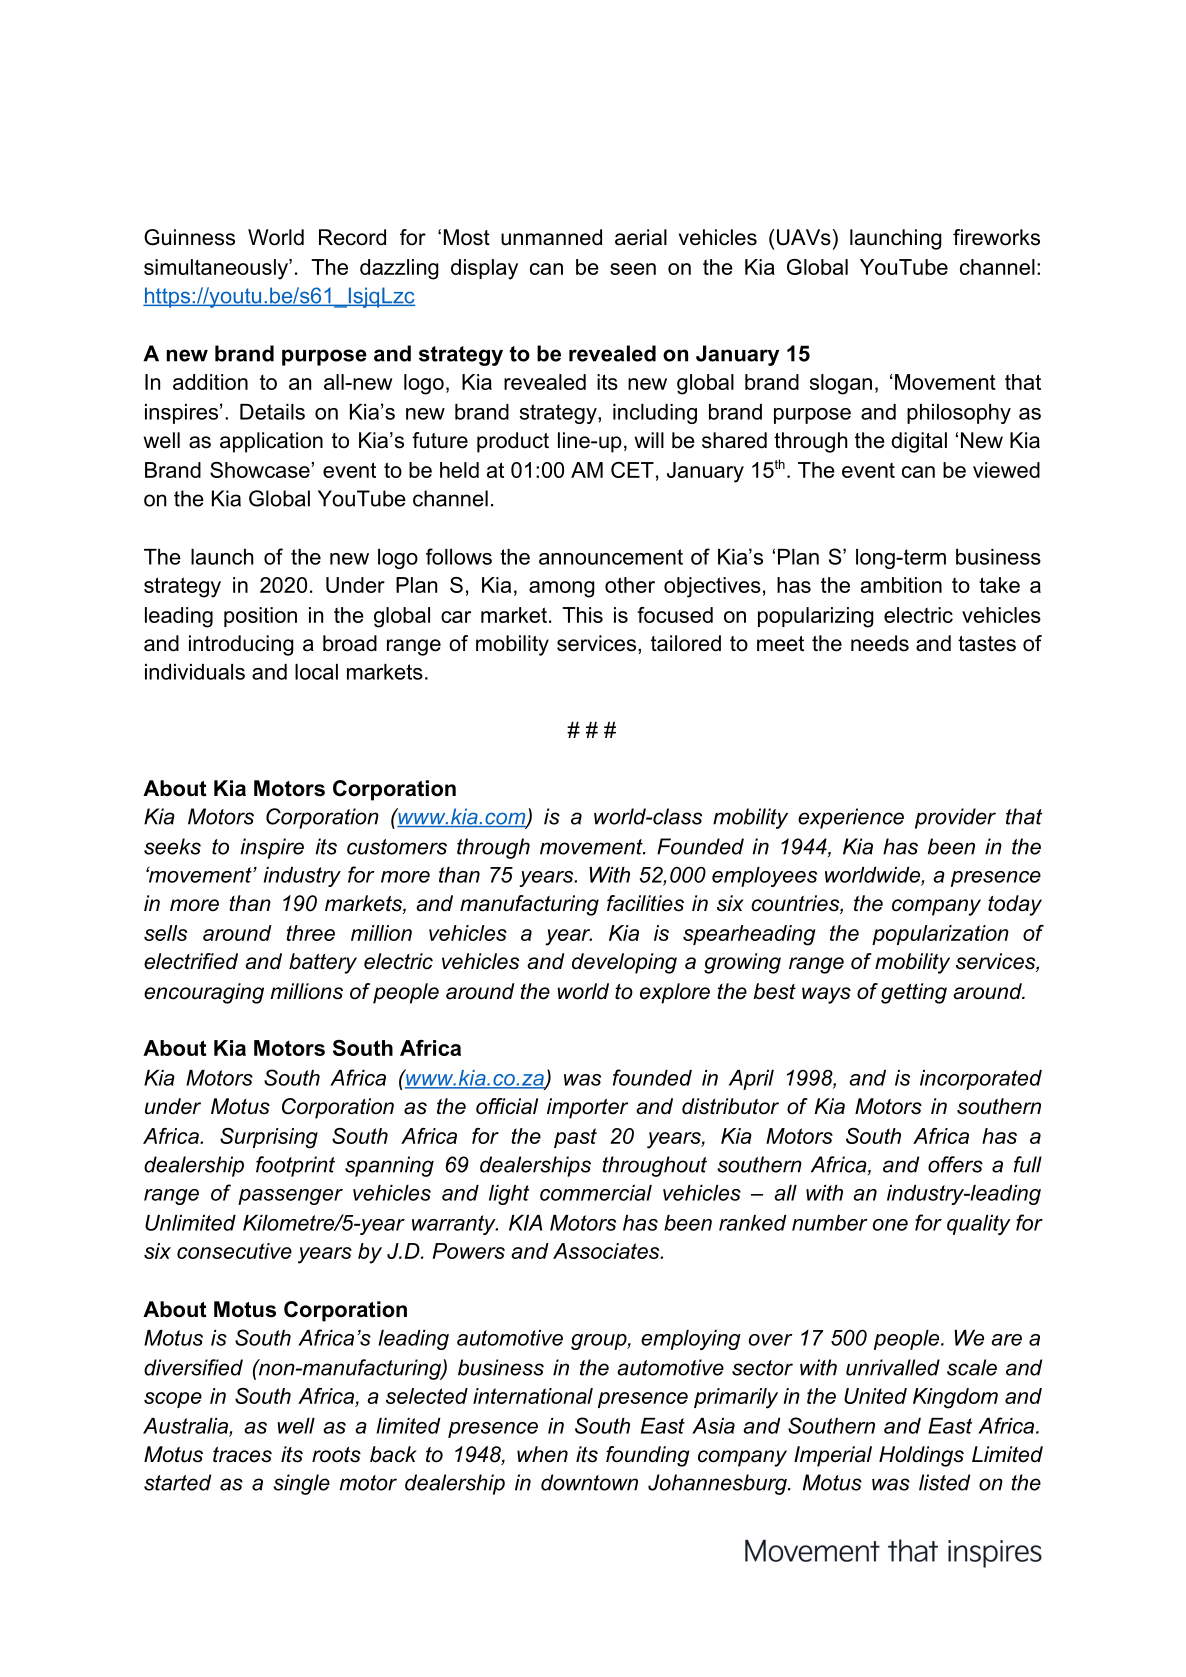  I want to click on provider, so click(955, 818).
